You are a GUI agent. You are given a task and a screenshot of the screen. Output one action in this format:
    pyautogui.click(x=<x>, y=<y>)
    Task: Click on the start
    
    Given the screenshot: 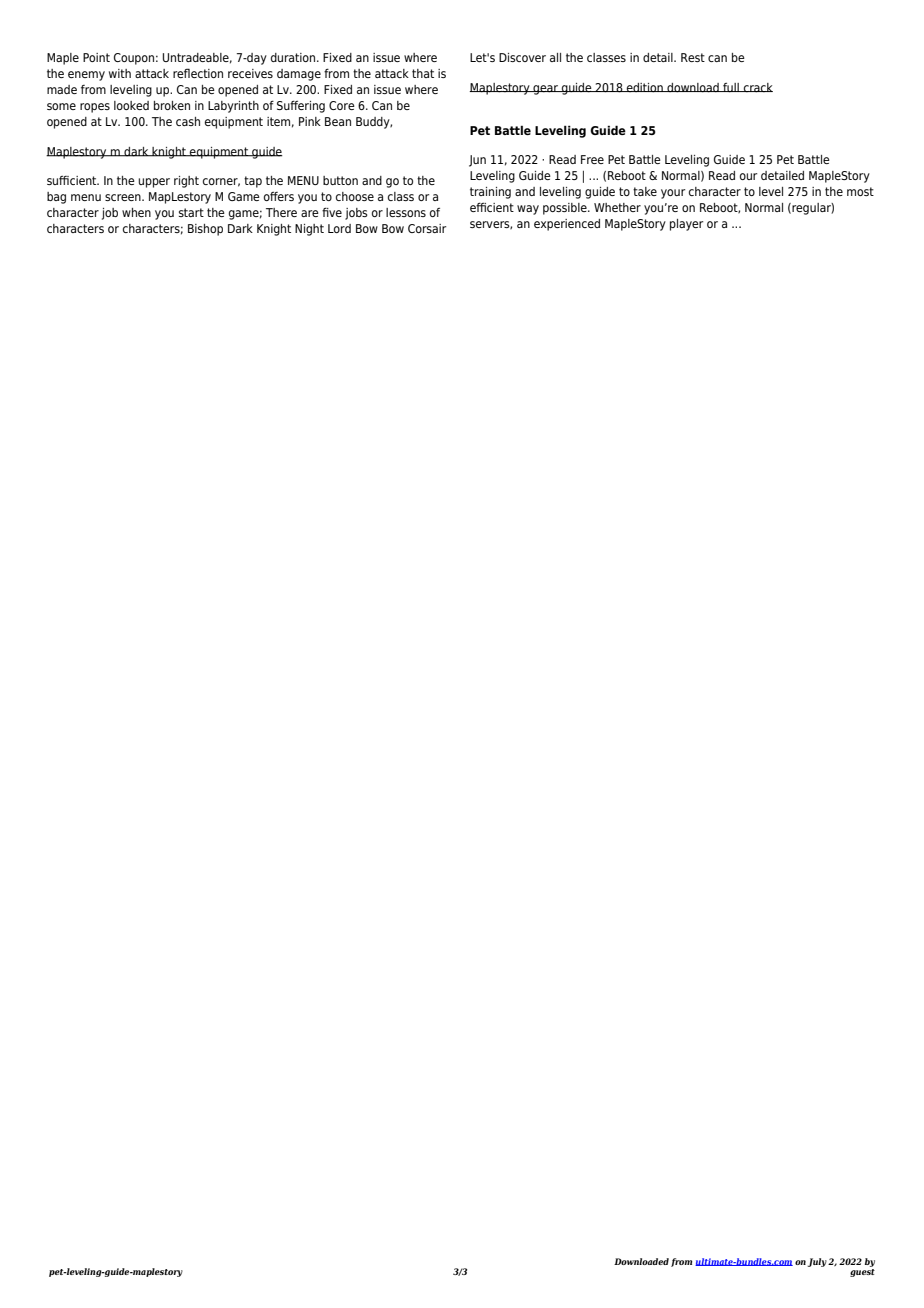 What is the action you would take?
    pyautogui.click(x=191, y=212)
